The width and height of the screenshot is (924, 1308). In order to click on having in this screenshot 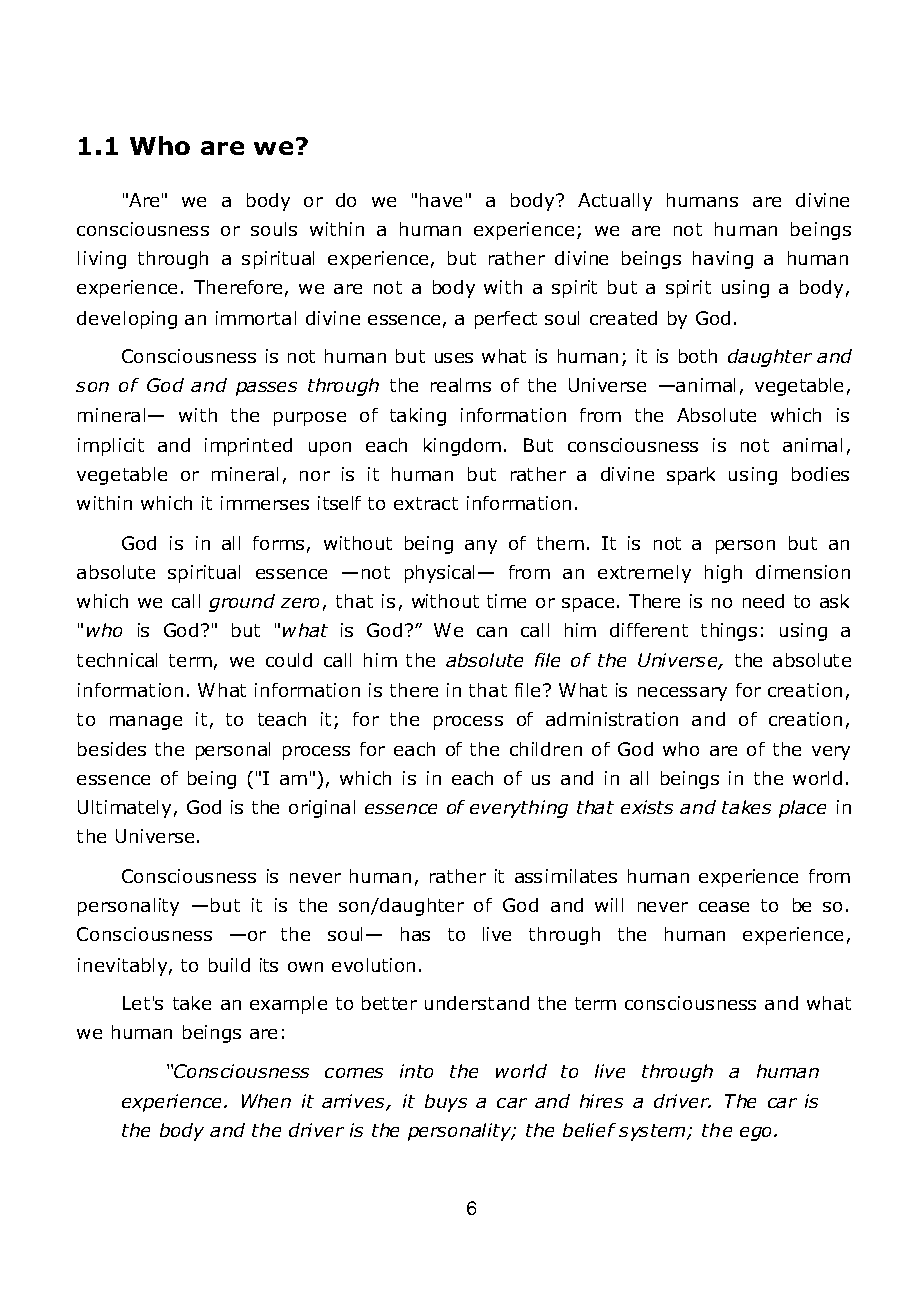, I will do `click(723, 260)`.
